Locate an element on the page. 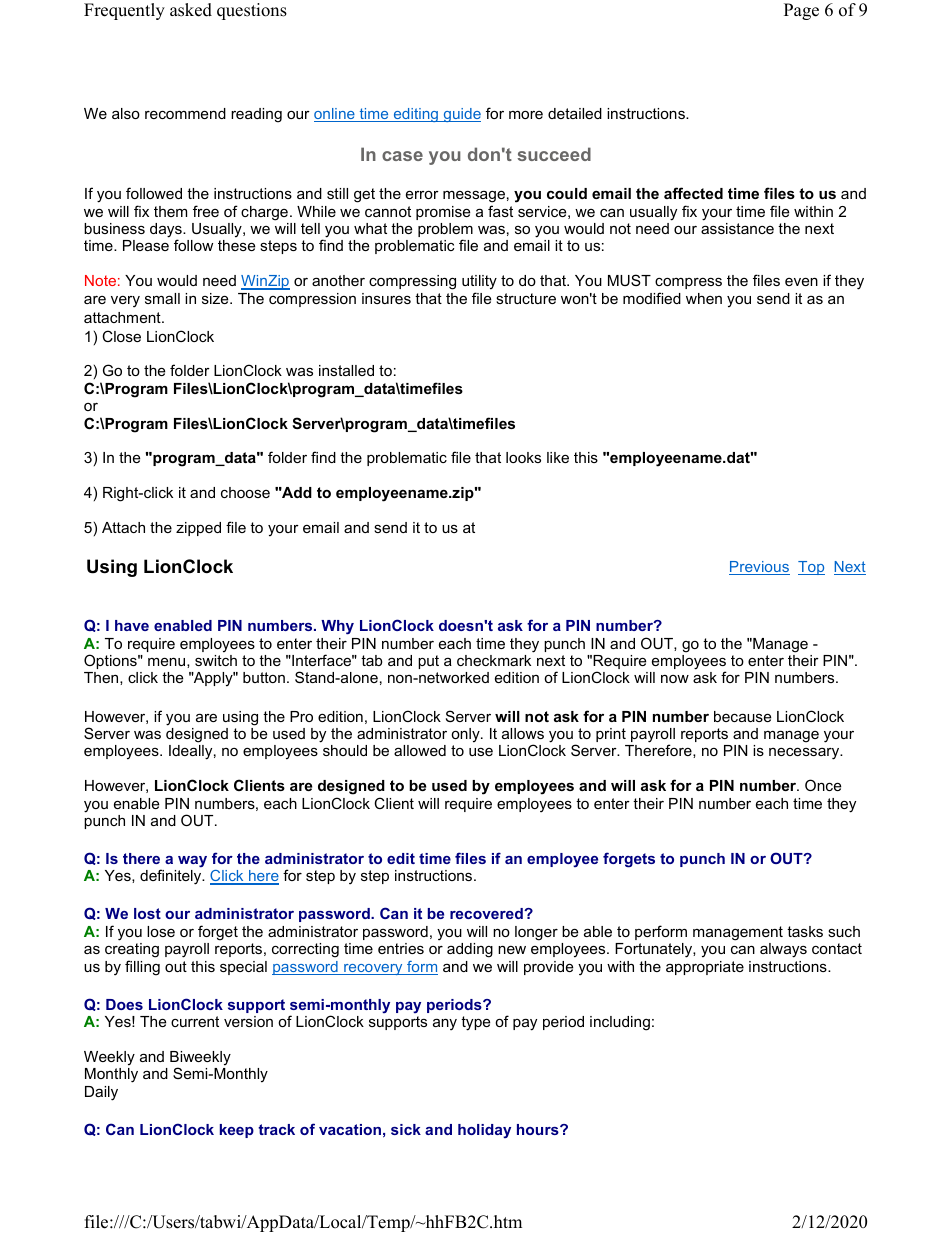 The width and height of the document is (952, 1233). Once is located at coordinates (823, 785).
